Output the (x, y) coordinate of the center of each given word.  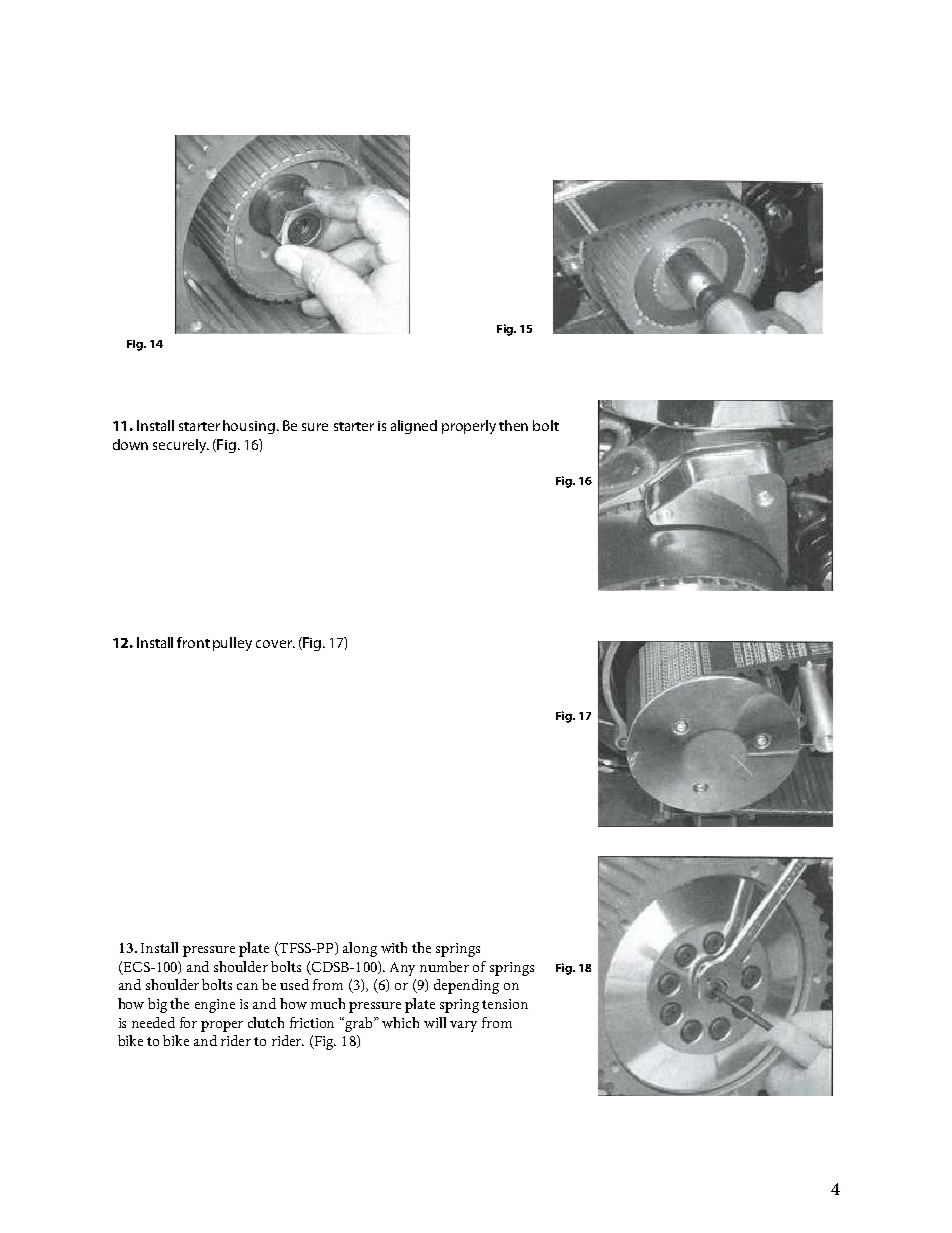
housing (249, 427)
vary (463, 1026)
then (513, 425)
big (157, 1005)
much (328, 1003)
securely (180, 446)
